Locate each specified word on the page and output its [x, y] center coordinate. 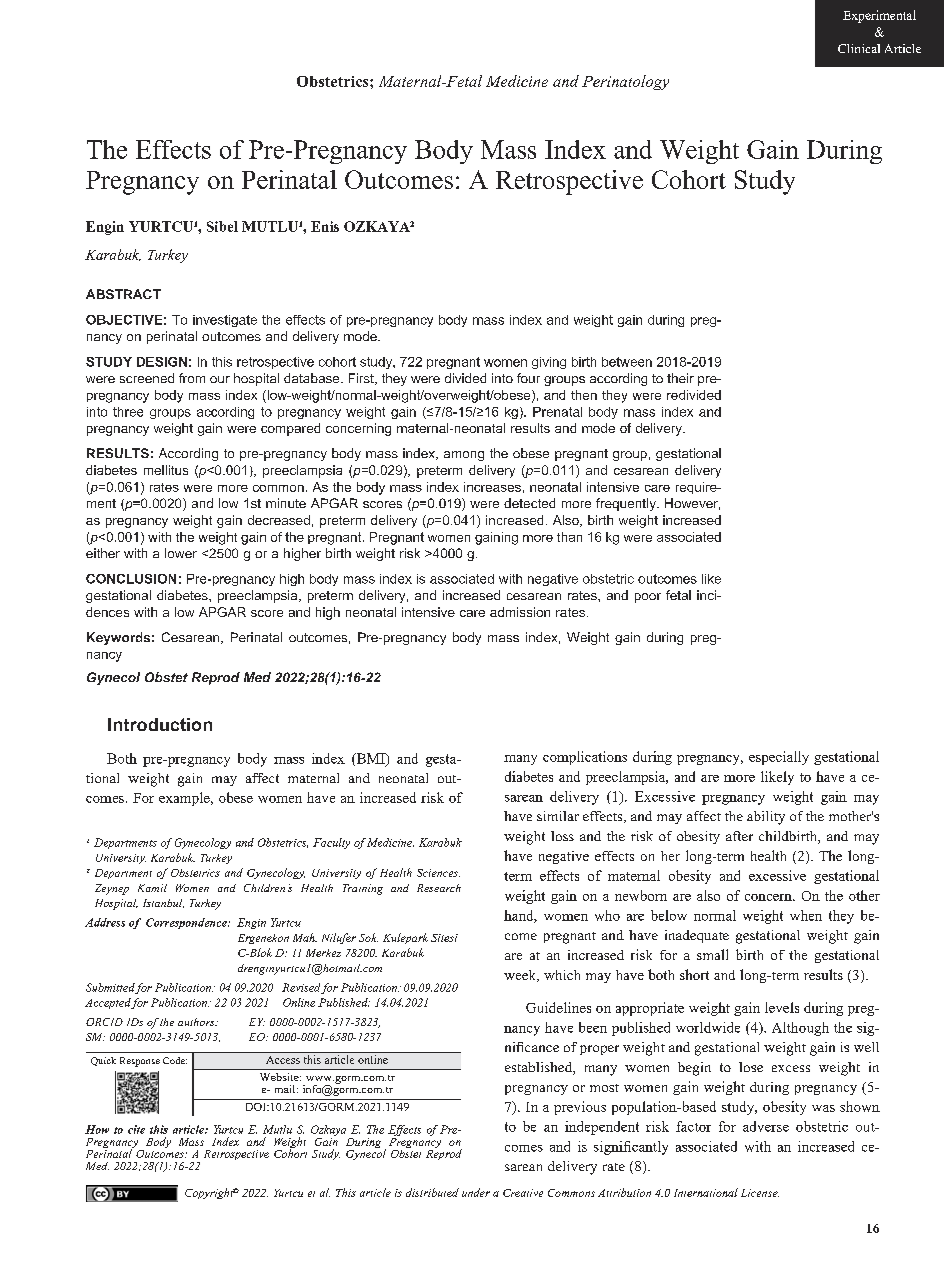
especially [779, 758]
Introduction [160, 724]
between [627, 362]
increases [492, 487]
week [521, 976]
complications [585, 758]
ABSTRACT [123, 294]
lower [181, 553]
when [806, 915]
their [680, 378]
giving [549, 363]
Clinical [859, 48]
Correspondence [187, 923]
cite [136, 1129]
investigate [225, 321]
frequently [627, 504]
